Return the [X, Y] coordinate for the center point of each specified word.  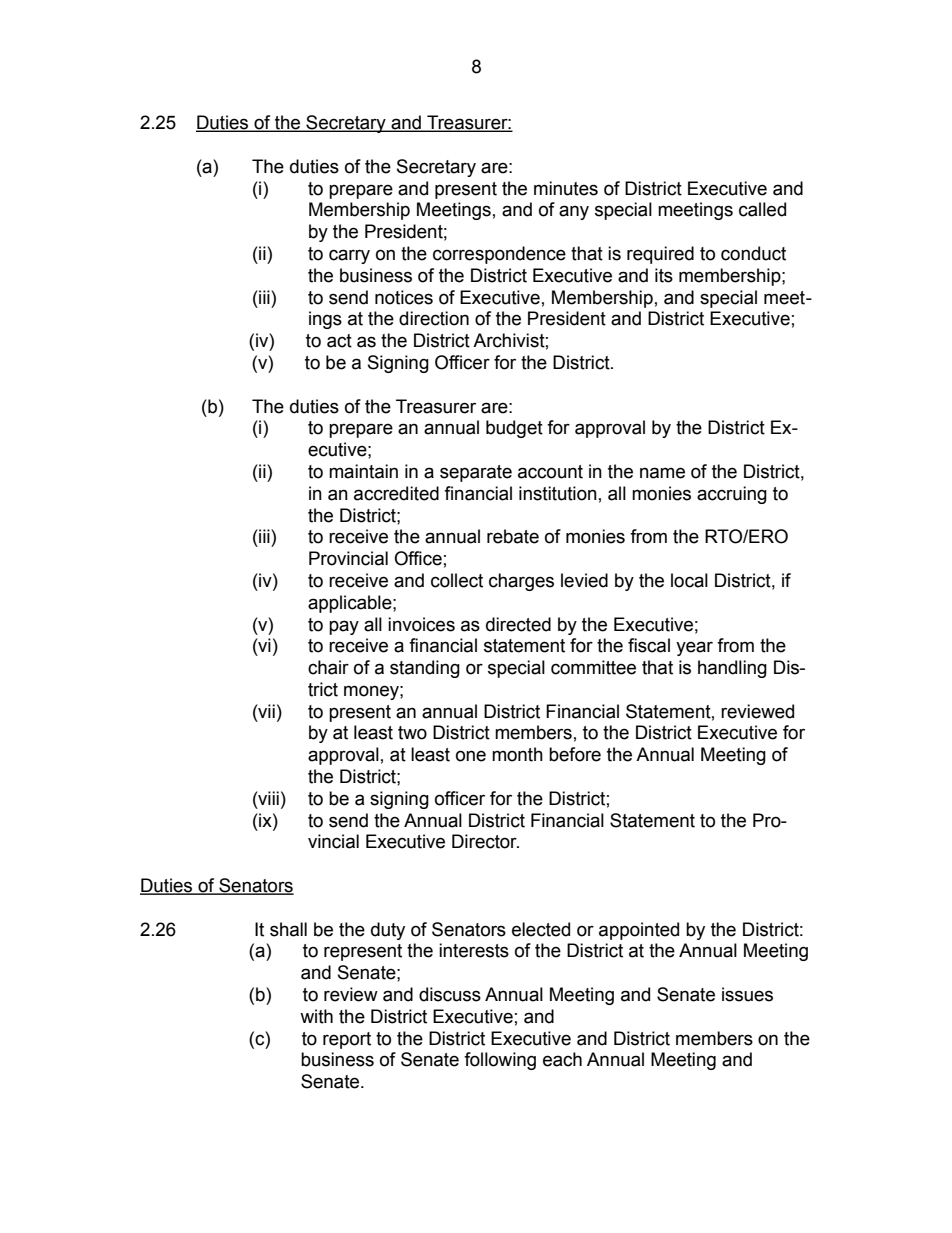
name [662, 473]
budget [514, 429]
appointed [639, 931]
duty [388, 931]
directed [518, 624]
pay [344, 627]
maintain [363, 471]
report [347, 1040]
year [694, 648]
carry [349, 256]
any [574, 212]
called [762, 209]
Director [485, 841]
